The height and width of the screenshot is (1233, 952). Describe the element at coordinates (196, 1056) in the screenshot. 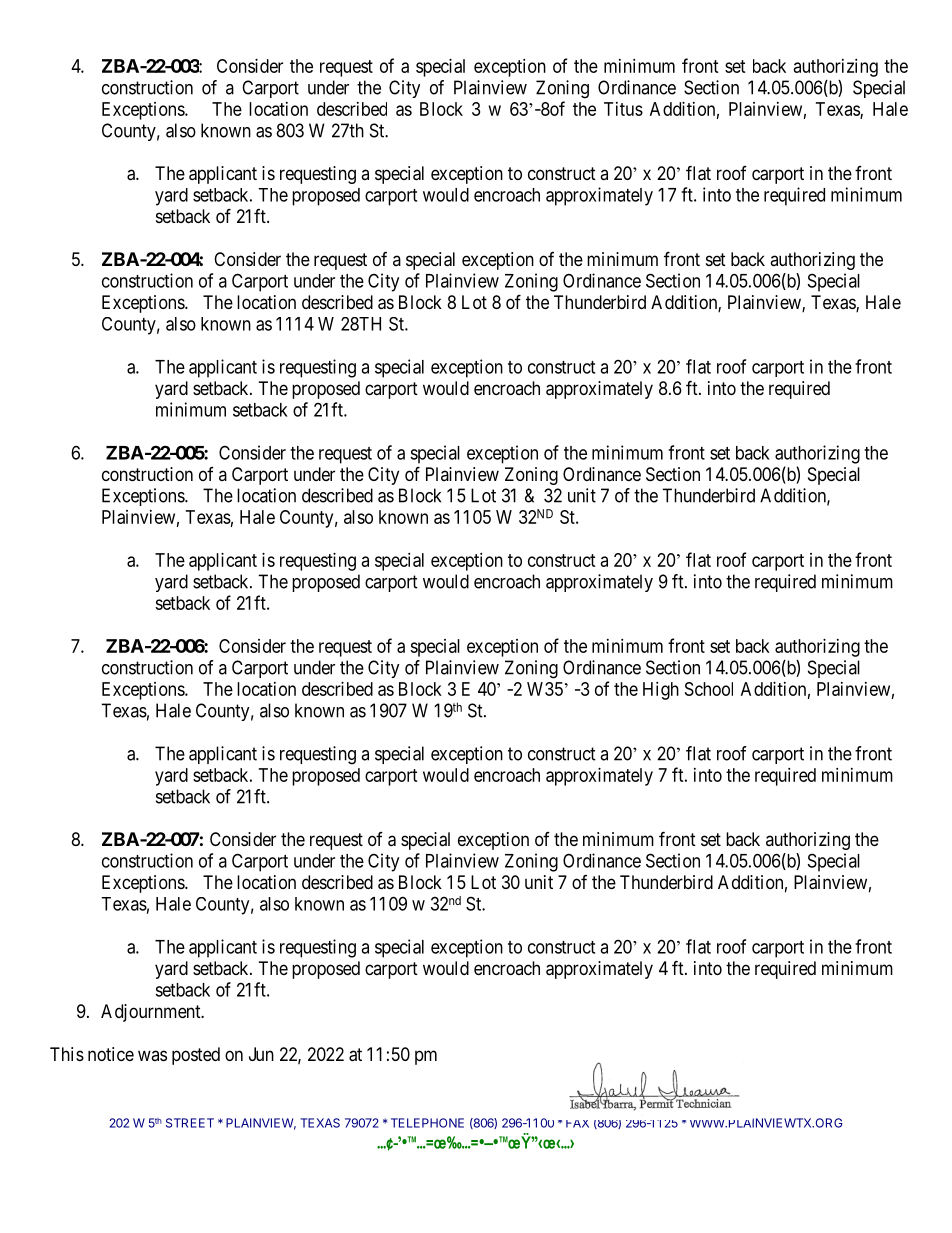

I see `posted` at that location.
